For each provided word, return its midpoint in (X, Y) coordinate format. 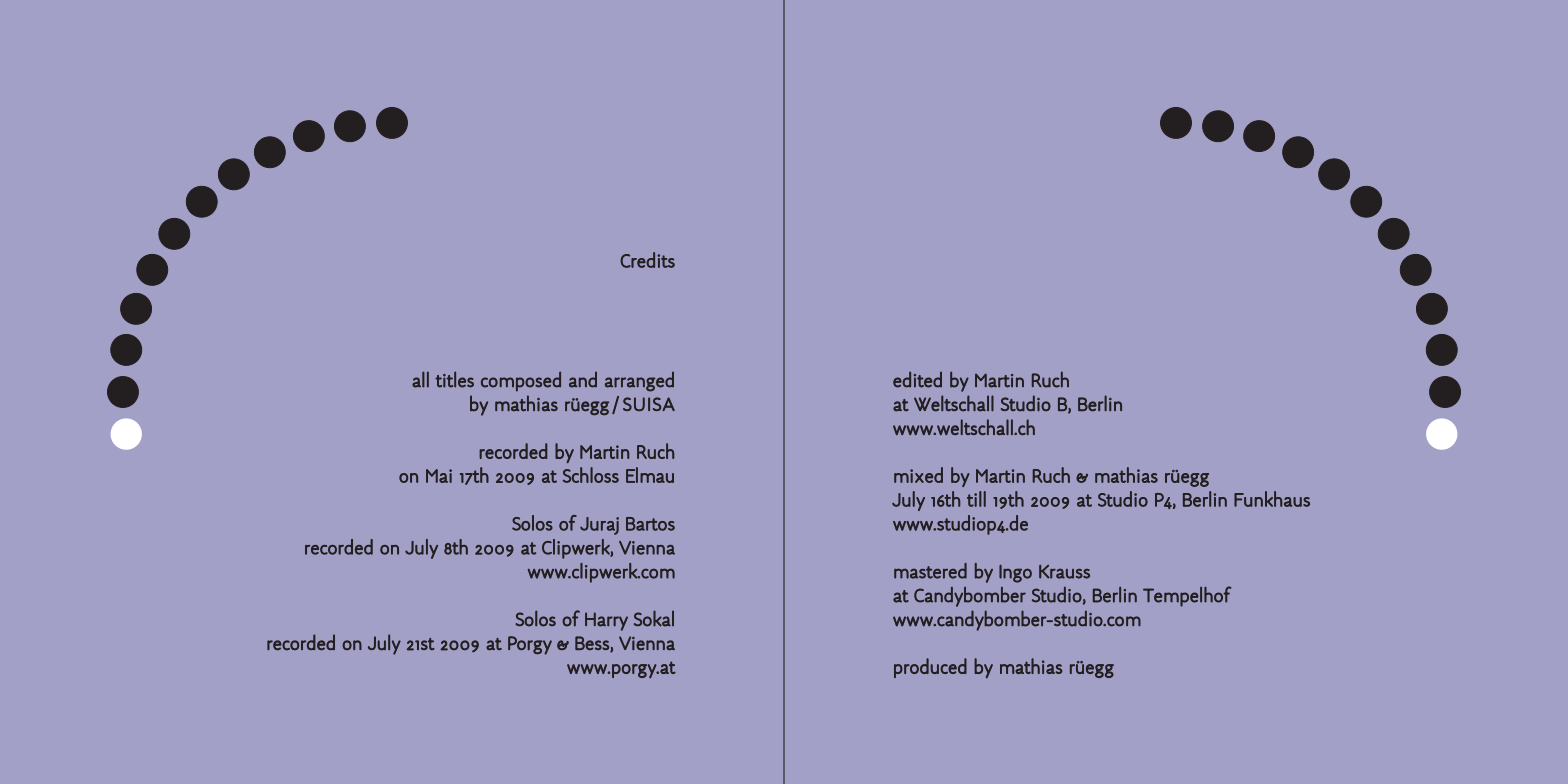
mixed (918, 475)
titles (454, 379)
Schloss (591, 475)
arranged (639, 382)
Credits (647, 260)
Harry (606, 621)
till (976, 499)
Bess (593, 644)
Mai (439, 476)
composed (521, 382)
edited (917, 379)
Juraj (599, 526)
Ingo (1015, 574)
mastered (930, 571)
